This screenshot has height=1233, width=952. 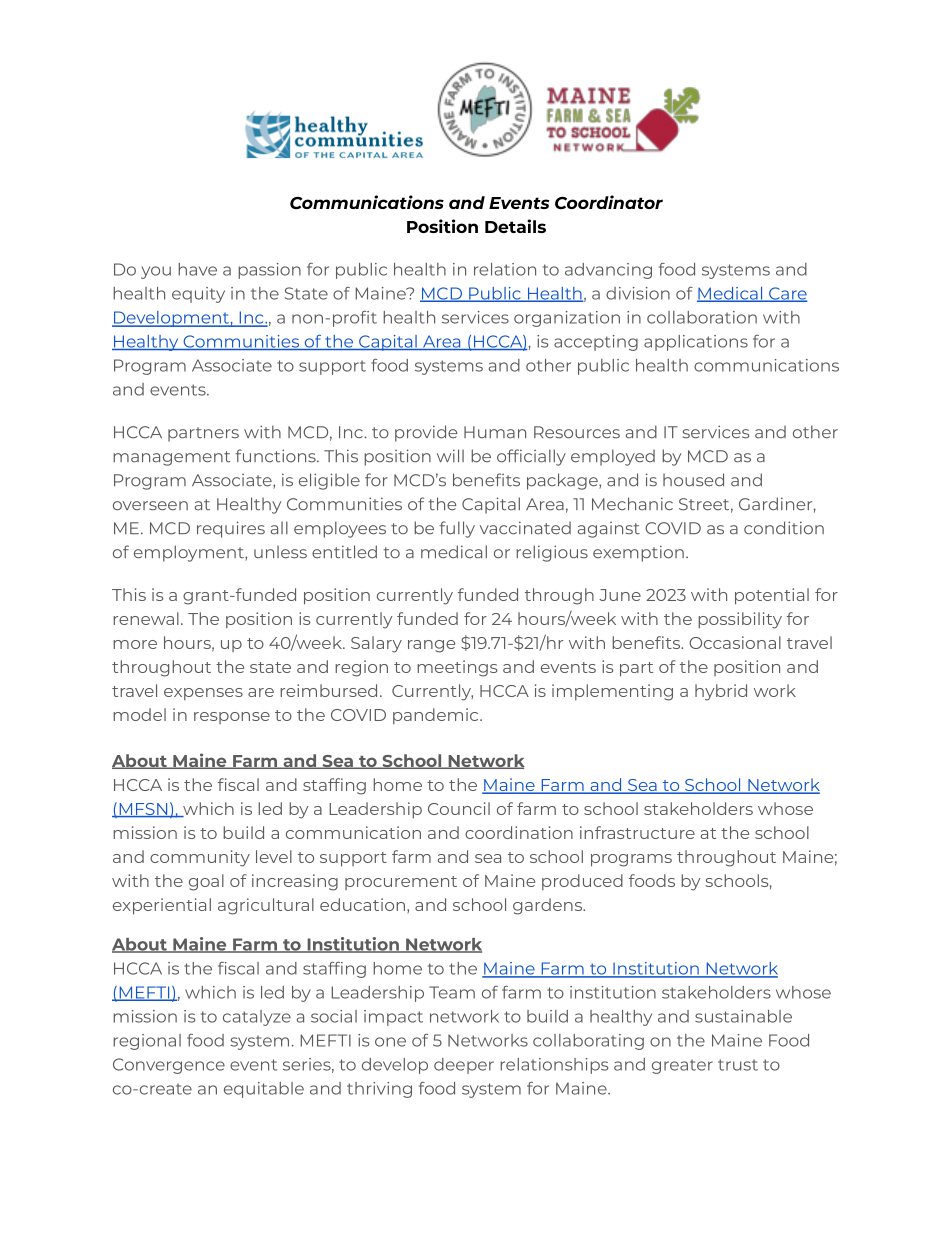 What do you see at coordinates (515, 226) in the screenshot?
I see `Details` at bounding box center [515, 226].
